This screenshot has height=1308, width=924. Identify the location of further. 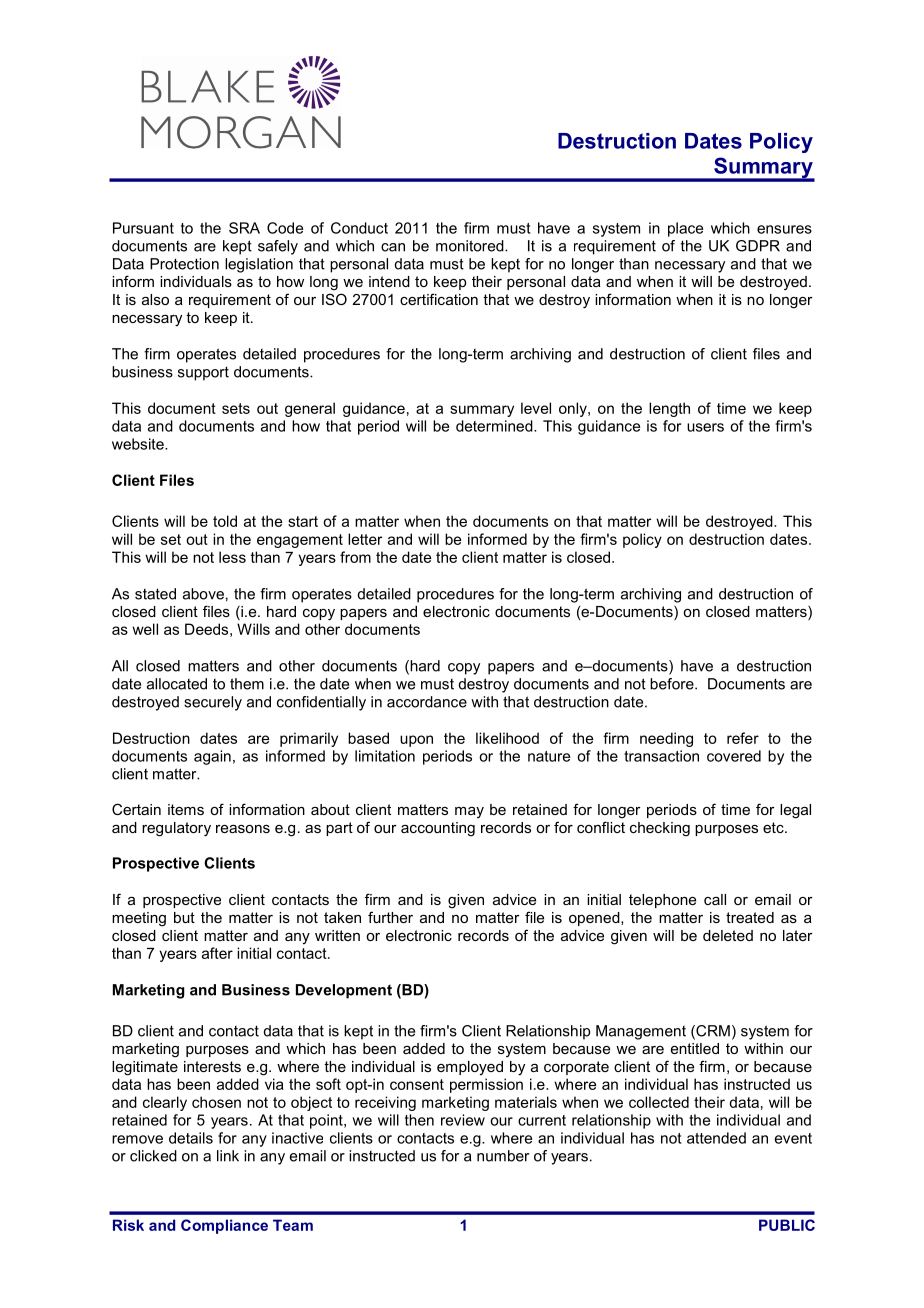
(390, 917).
